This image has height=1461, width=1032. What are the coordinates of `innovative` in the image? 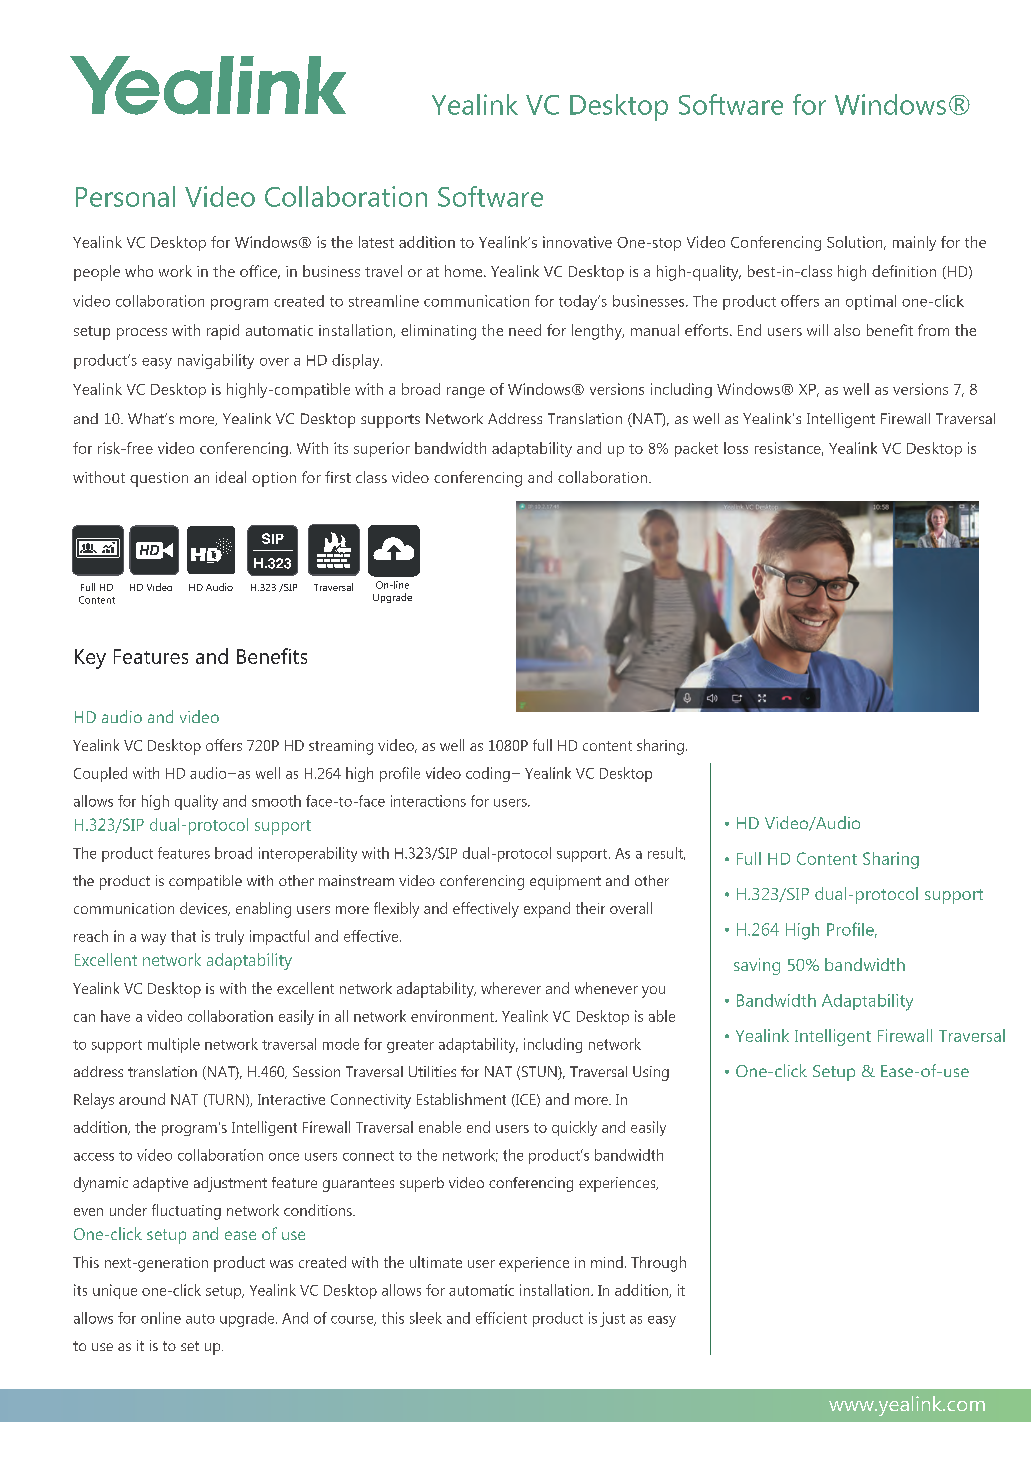 It's located at (577, 242).
